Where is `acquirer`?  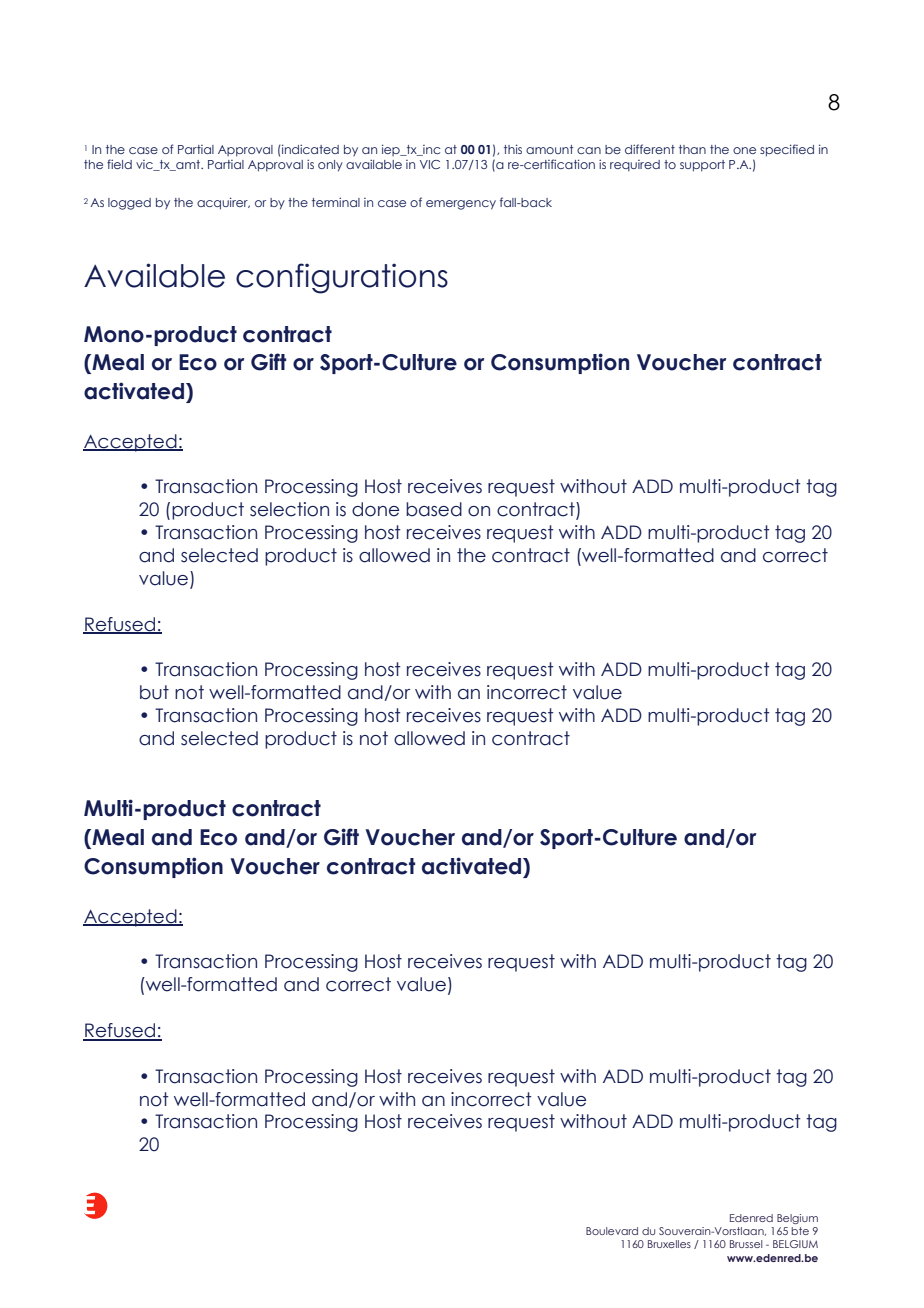 acquirer is located at coordinates (223, 203).
